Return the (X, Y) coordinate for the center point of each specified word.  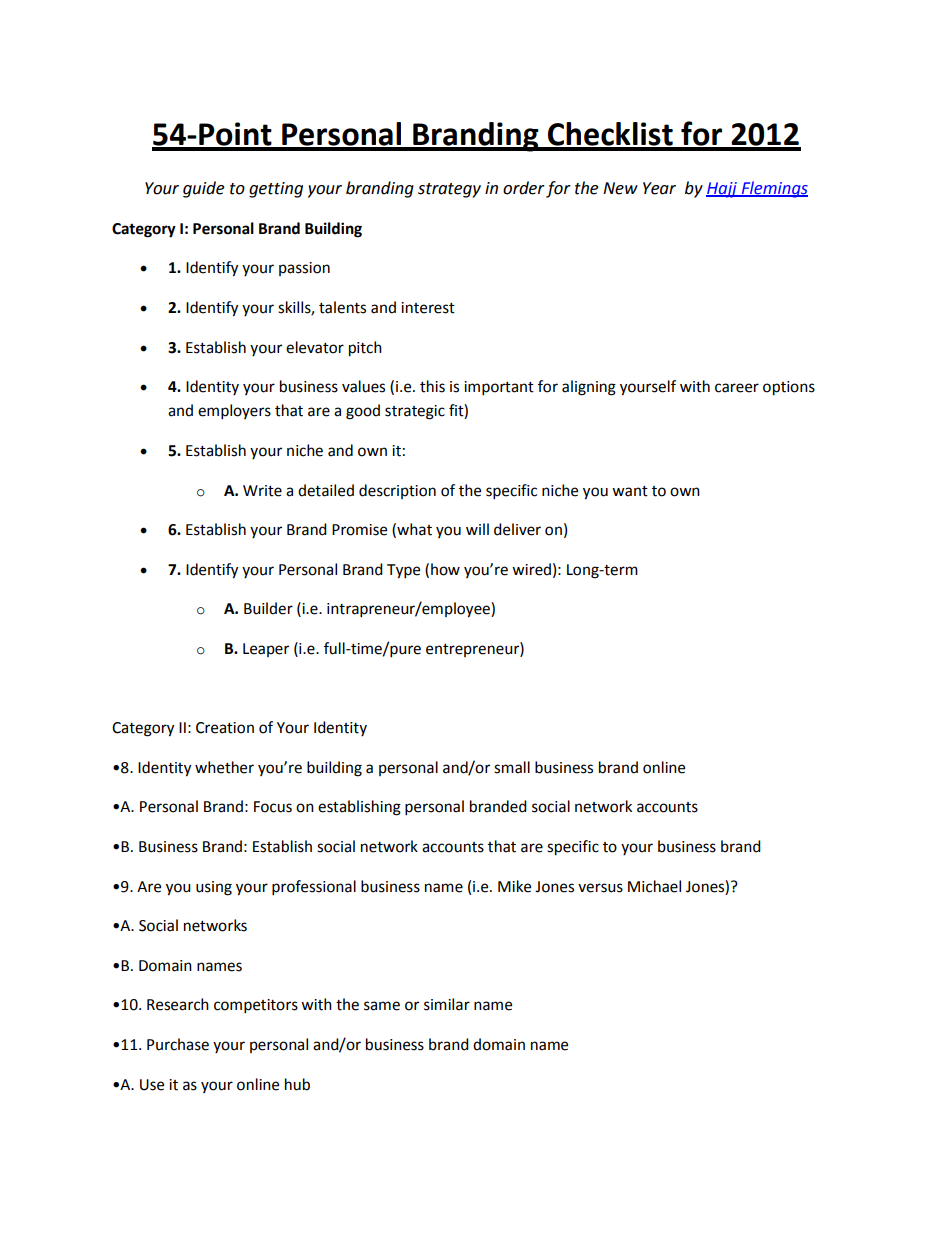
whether (224, 767)
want (630, 491)
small (512, 767)
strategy (449, 190)
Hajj (722, 190)
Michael (654, 886)
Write (262, 491)
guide (203, 189)
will (477, 529)
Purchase (178, 1044)
